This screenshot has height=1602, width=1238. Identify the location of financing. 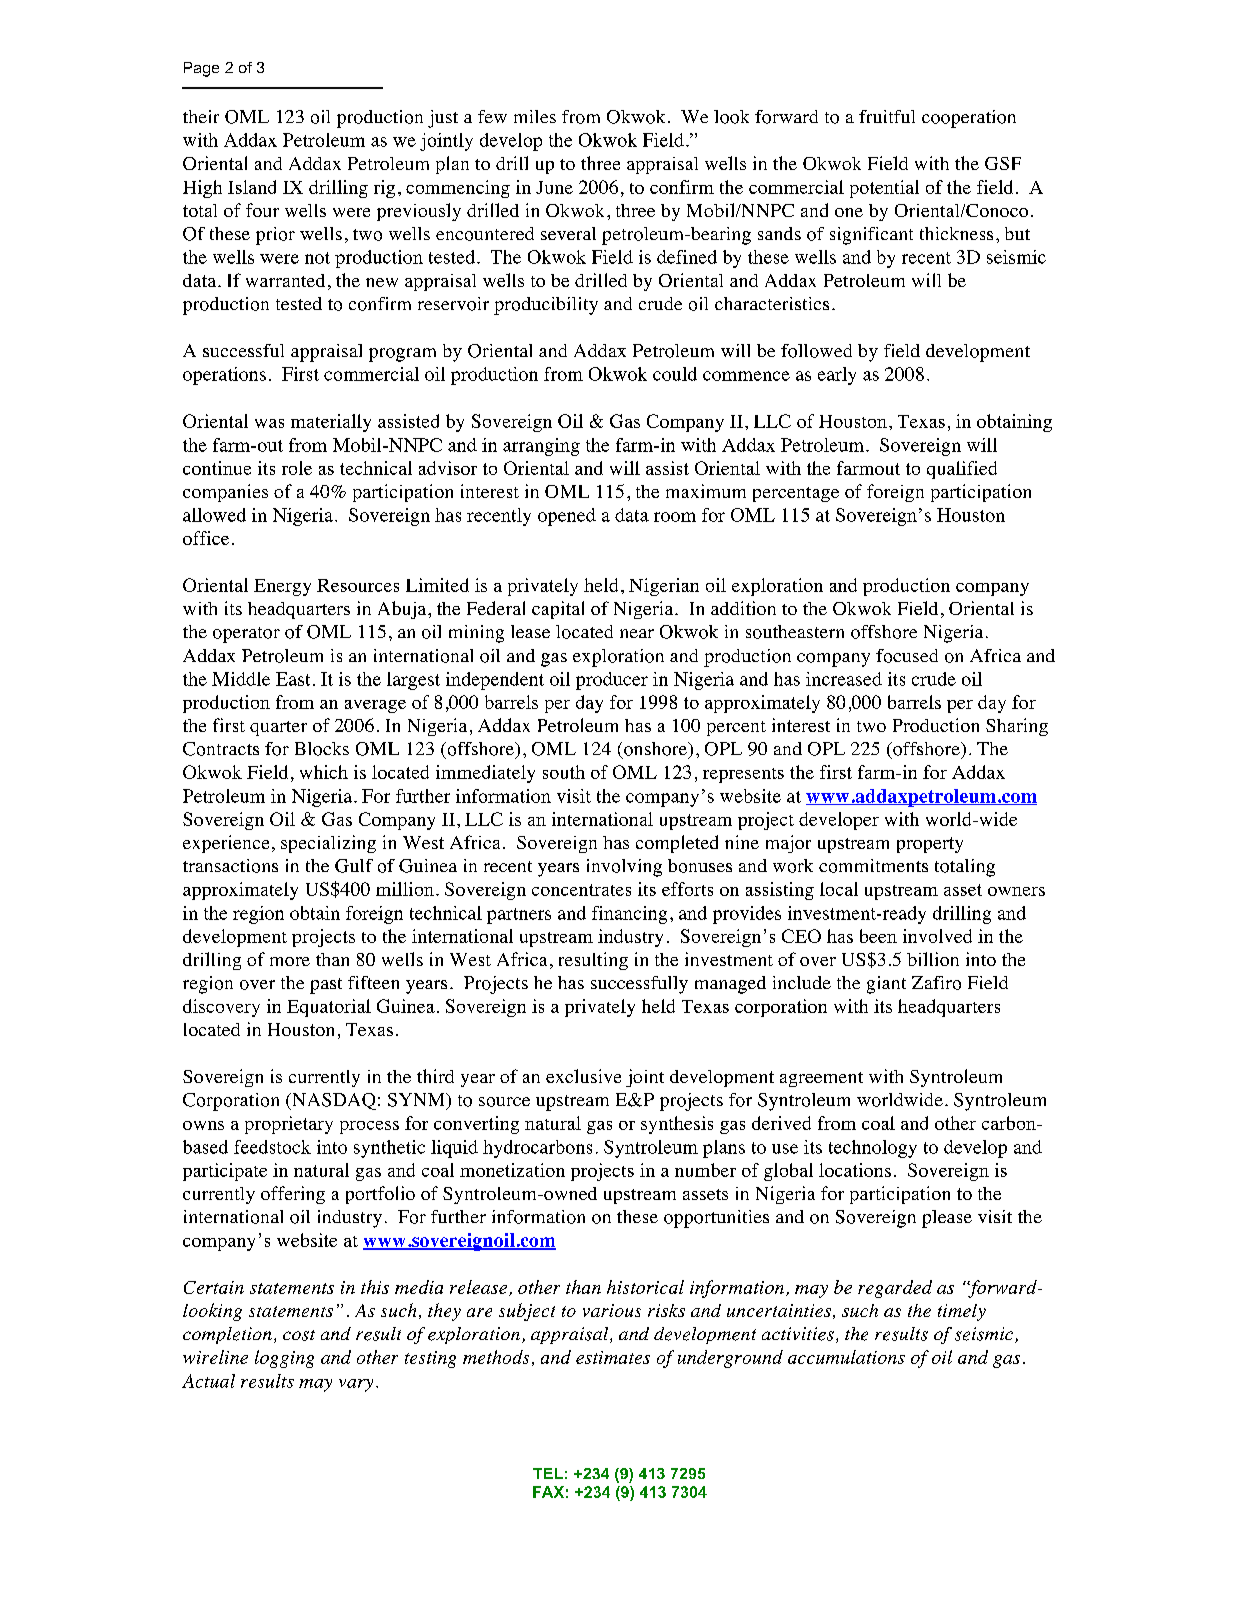
(629, 915).
